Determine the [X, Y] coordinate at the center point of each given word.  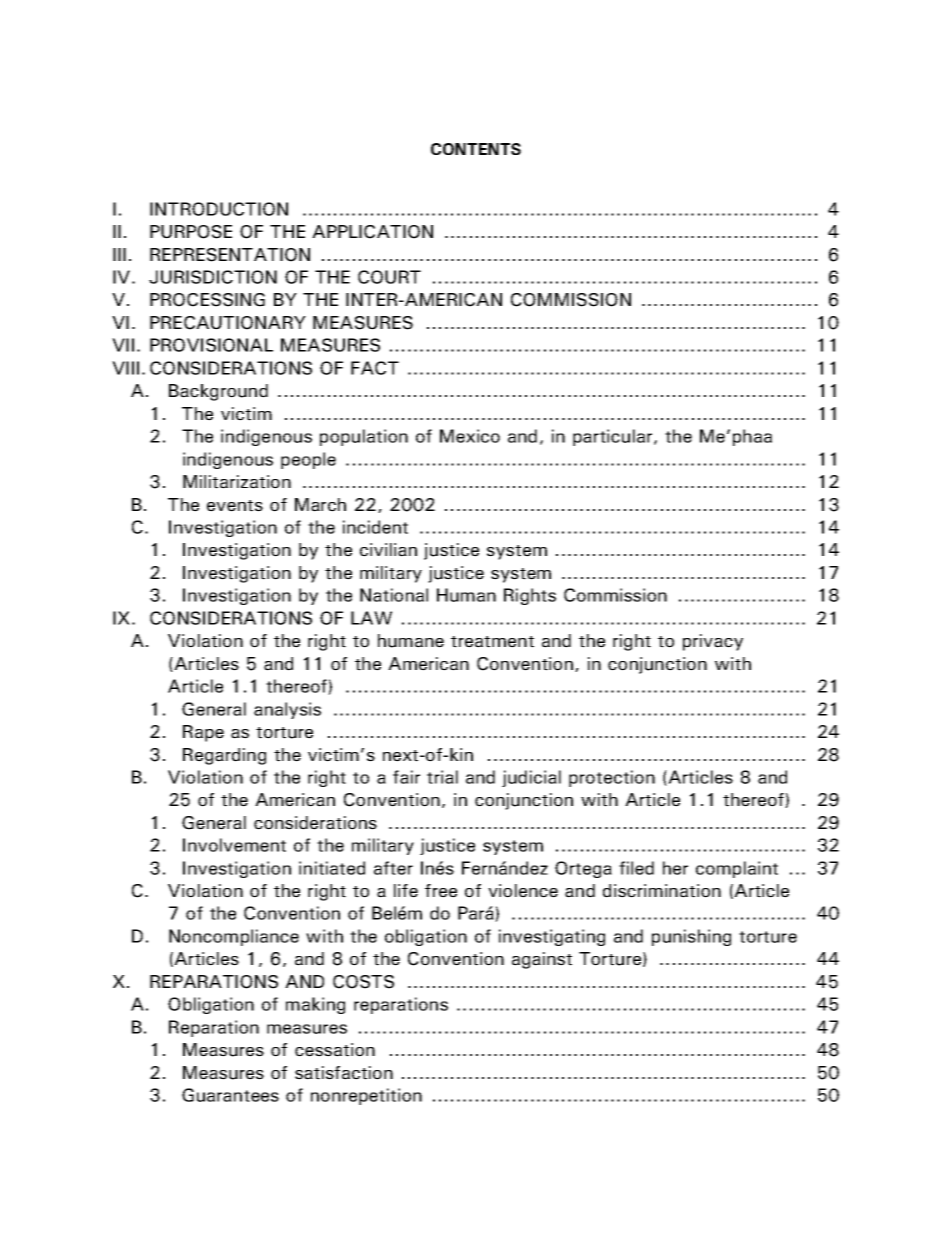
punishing [691, 937]
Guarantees [230, 1095]
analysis [287, 710]
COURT [389, 277]
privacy [713, 642]
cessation [335, 1050]
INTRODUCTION [219, 209]
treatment [492, 642]
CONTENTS [476, 149]
